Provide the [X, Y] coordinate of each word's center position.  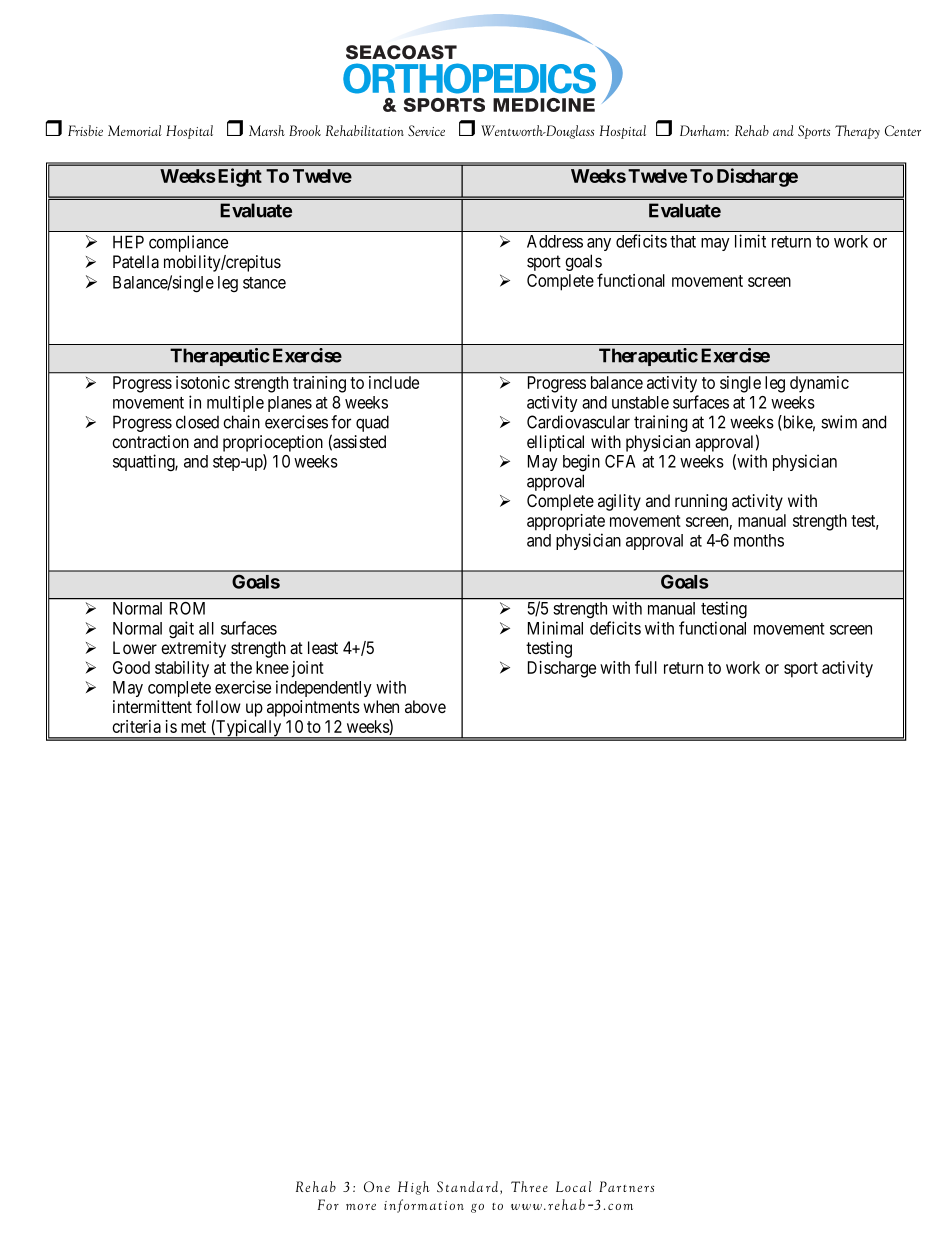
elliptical [555, 443]
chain [241, 422]
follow [218, 706]
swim [839, 422]
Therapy [857, 132]
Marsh [267, 130]
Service [426, 130]
